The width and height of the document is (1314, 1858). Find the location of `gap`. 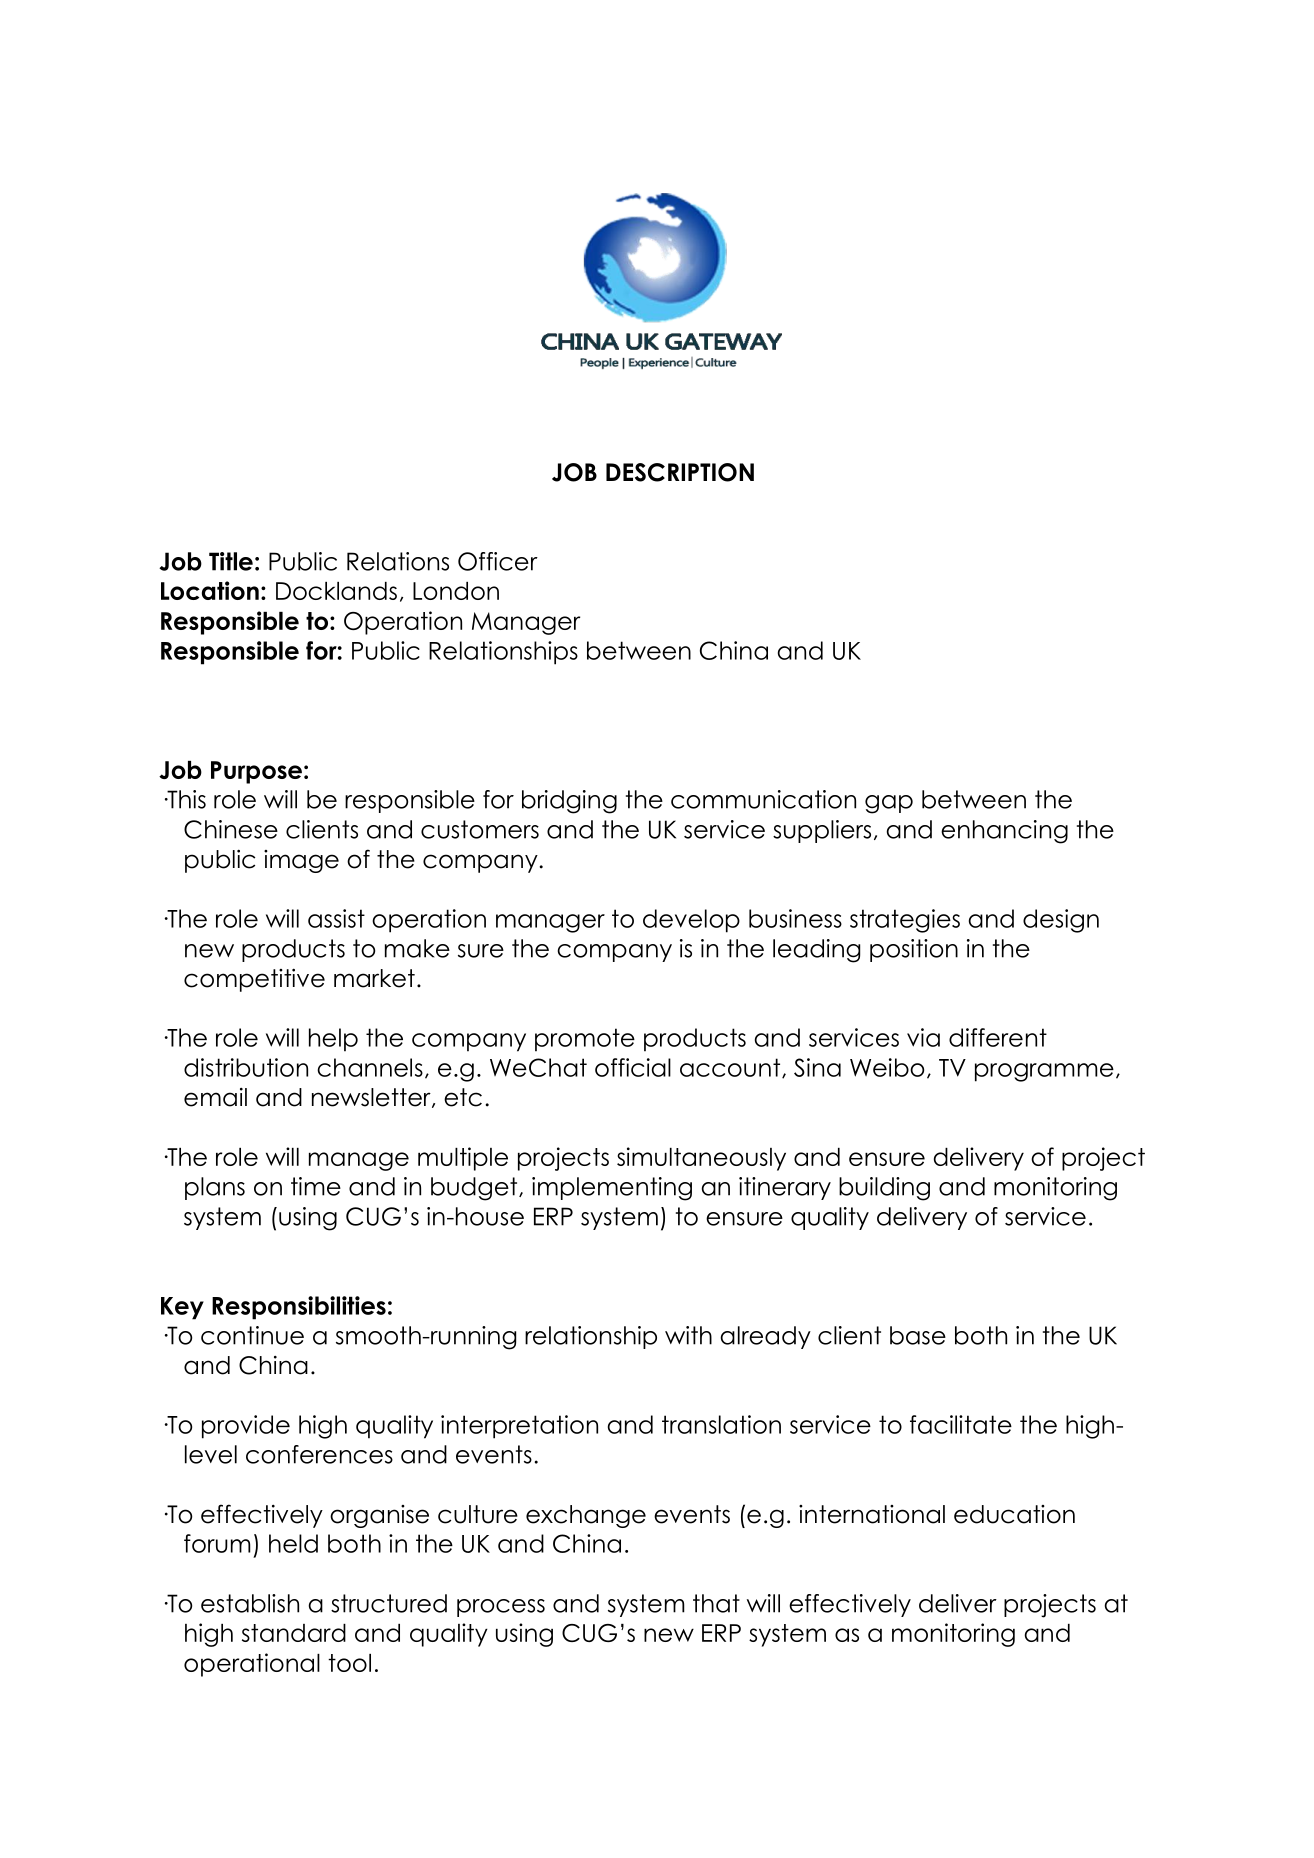

gap is located at coordinates (889, 804).
